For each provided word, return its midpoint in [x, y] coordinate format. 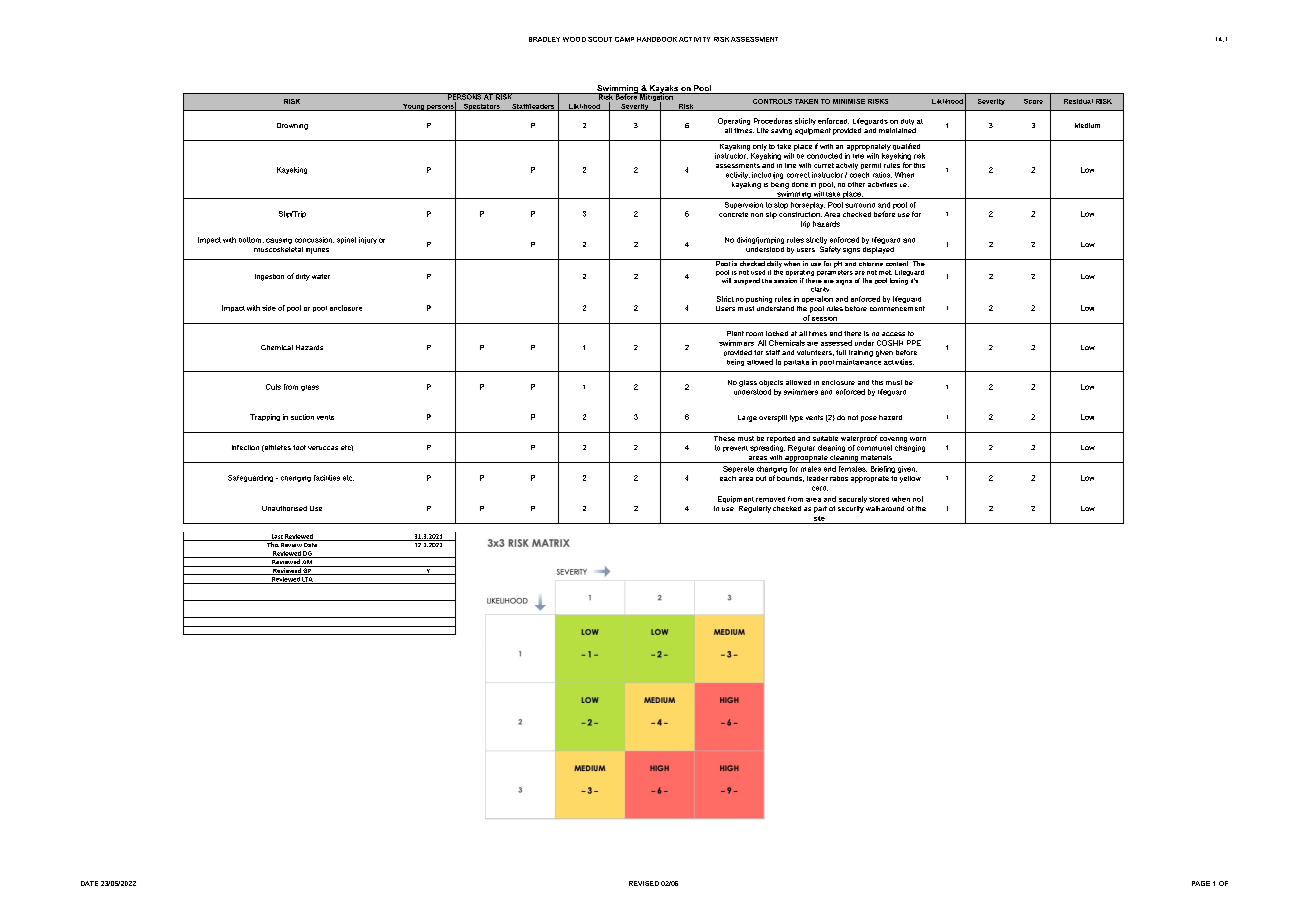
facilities [327, 478]
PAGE [1201, 883]
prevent [735, 449]
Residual [1078, 101]
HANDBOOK [657, 39]
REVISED [644, 883]
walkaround [885, 508]
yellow [910, 479]
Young [413, 107]
